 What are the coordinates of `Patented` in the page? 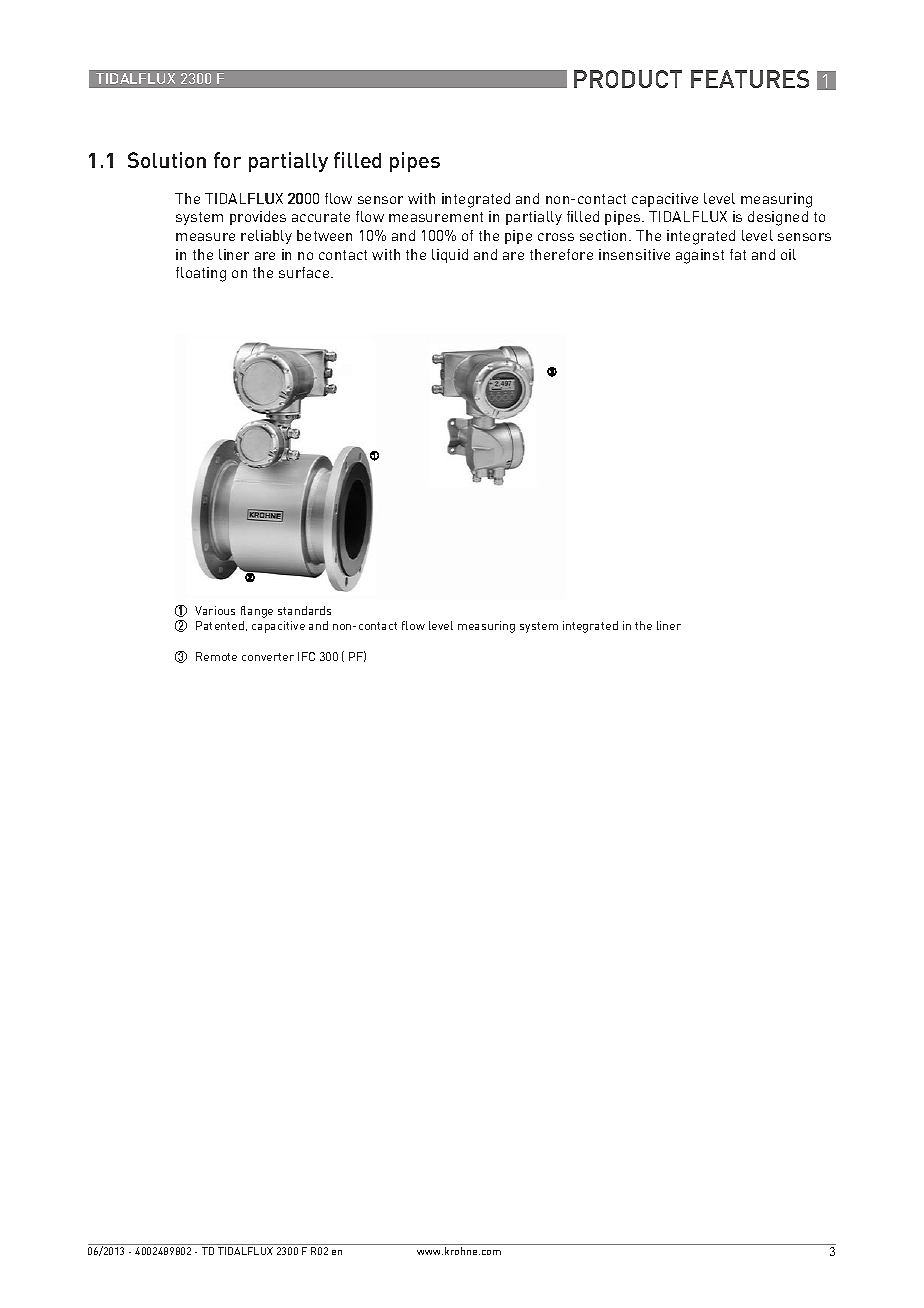 It's located at (220, 625).
